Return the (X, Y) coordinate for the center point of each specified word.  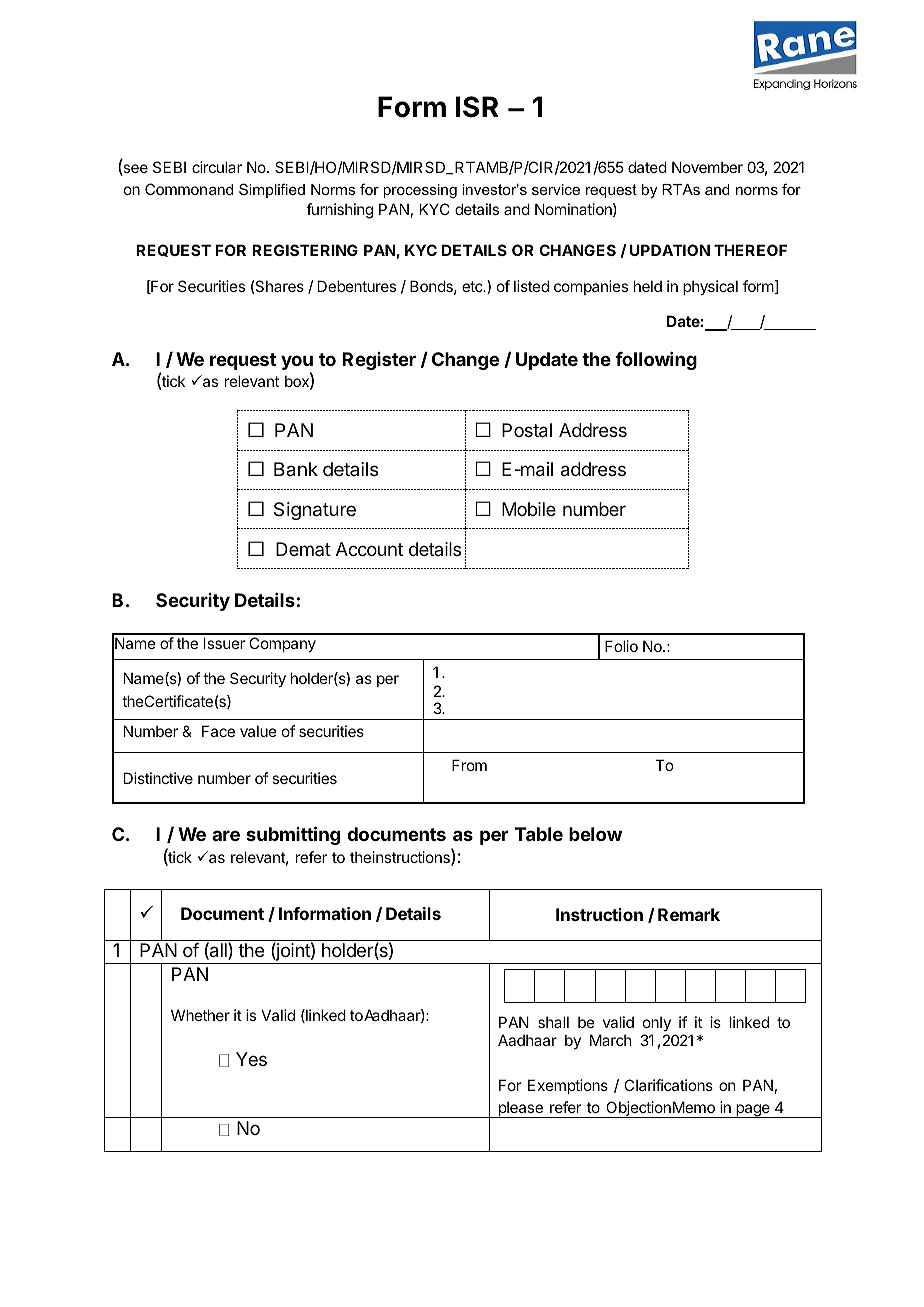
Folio (621, 646)
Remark (689, 914)
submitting (293, 835)
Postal (527, 430)
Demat (303, 549)
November (707, 167)
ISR (477, 107)
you (297, 364)
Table (539, 834)
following (656, 361)
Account (369, 549)
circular (217, 167)
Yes (251, 1059)
